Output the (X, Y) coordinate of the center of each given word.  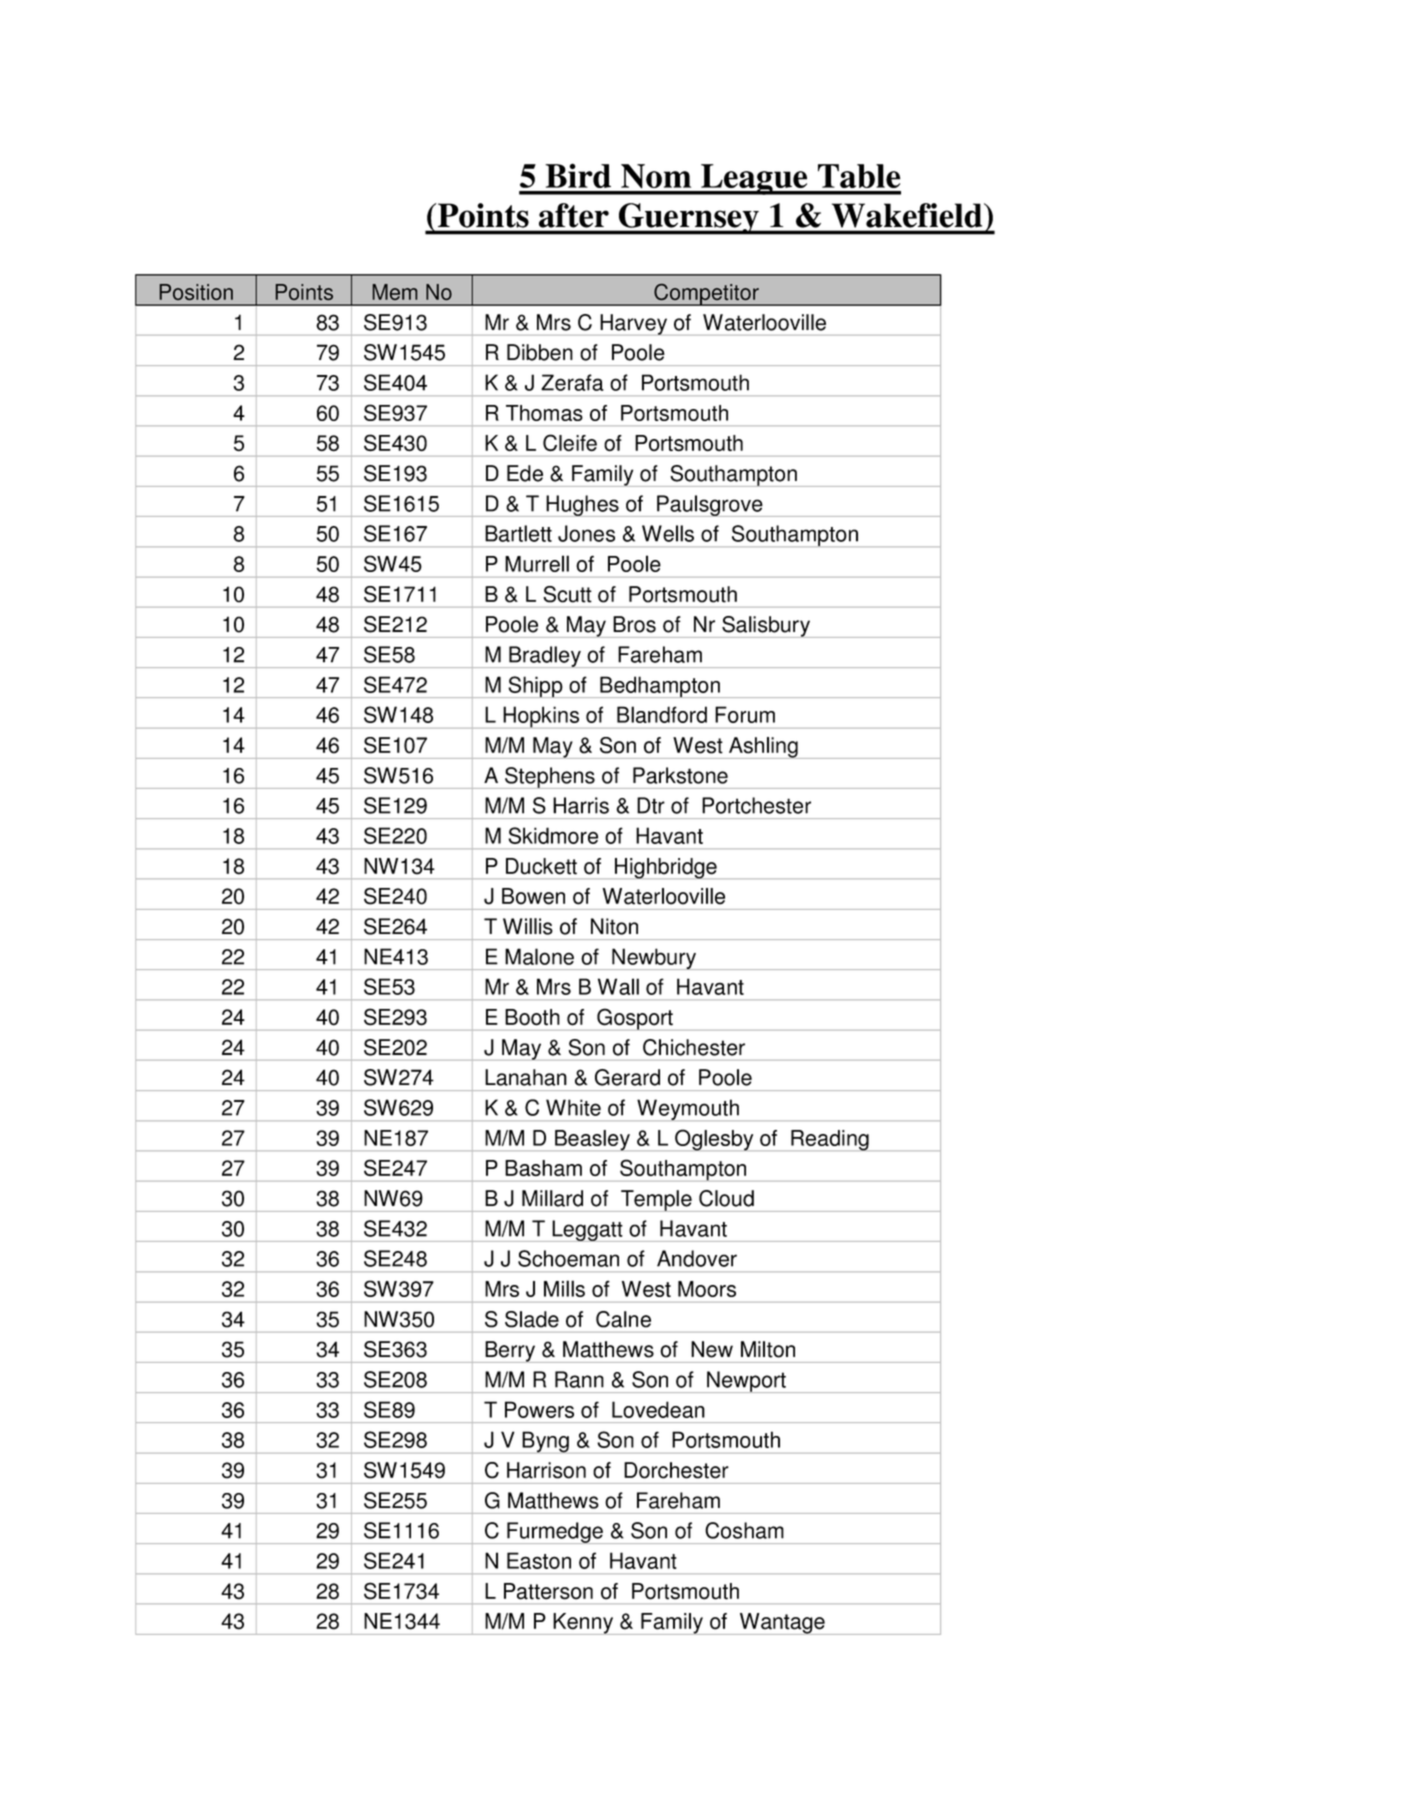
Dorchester (676, 1470)
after (574, 215)
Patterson (548, 1591)
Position (196, 292)
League (754, 179)
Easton (539, 1560)
